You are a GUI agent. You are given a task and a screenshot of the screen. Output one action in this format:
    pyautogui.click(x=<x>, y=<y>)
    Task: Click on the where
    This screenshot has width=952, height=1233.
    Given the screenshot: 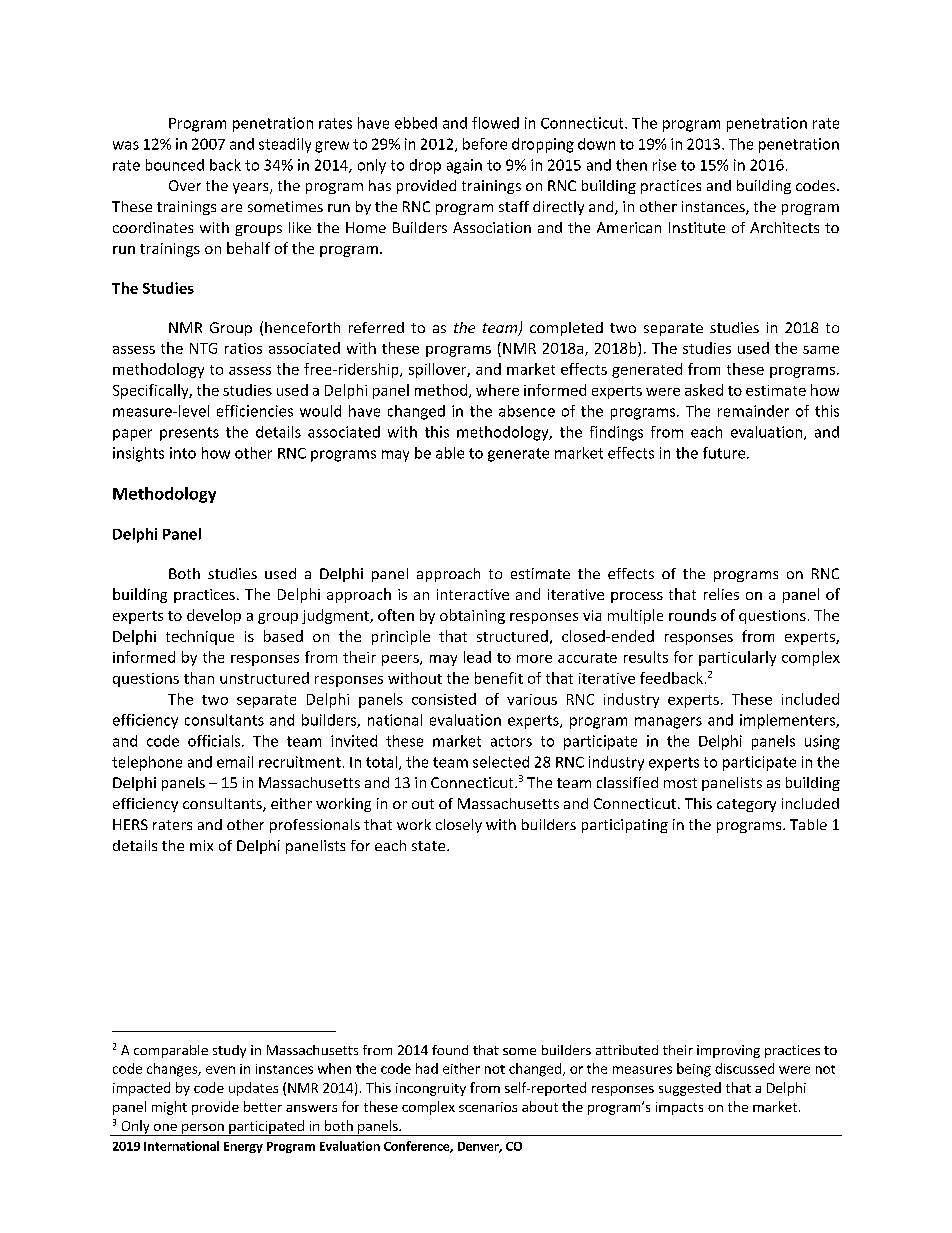 What is the action you would take?
    pyautogui.click(x=497, y=390)
